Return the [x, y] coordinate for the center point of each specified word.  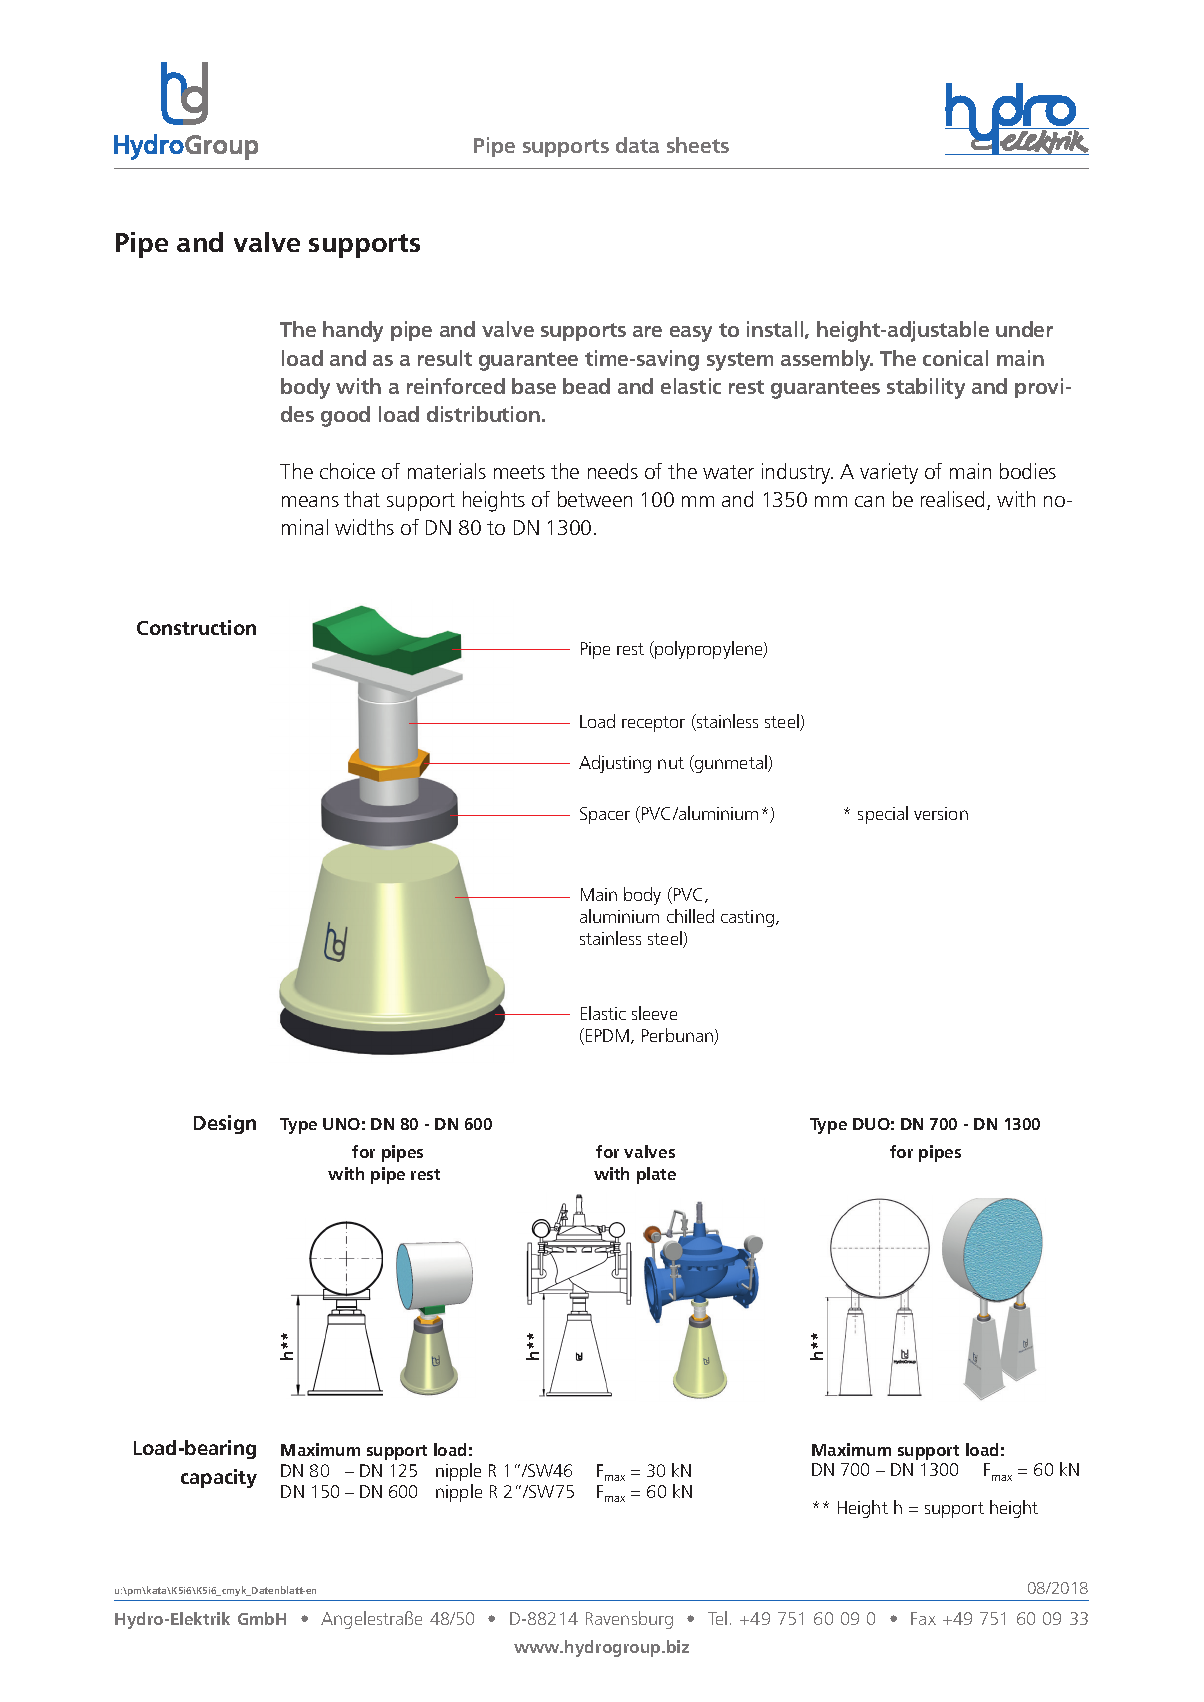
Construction [196, 627]
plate [656, 1175]
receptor [653, 724]
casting [747, 918]
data [637, 145]
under [1024, 329]
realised [952, 499]
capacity [219, 1478]
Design [225, 1124]
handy [353, 331]
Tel [717, 1618]
